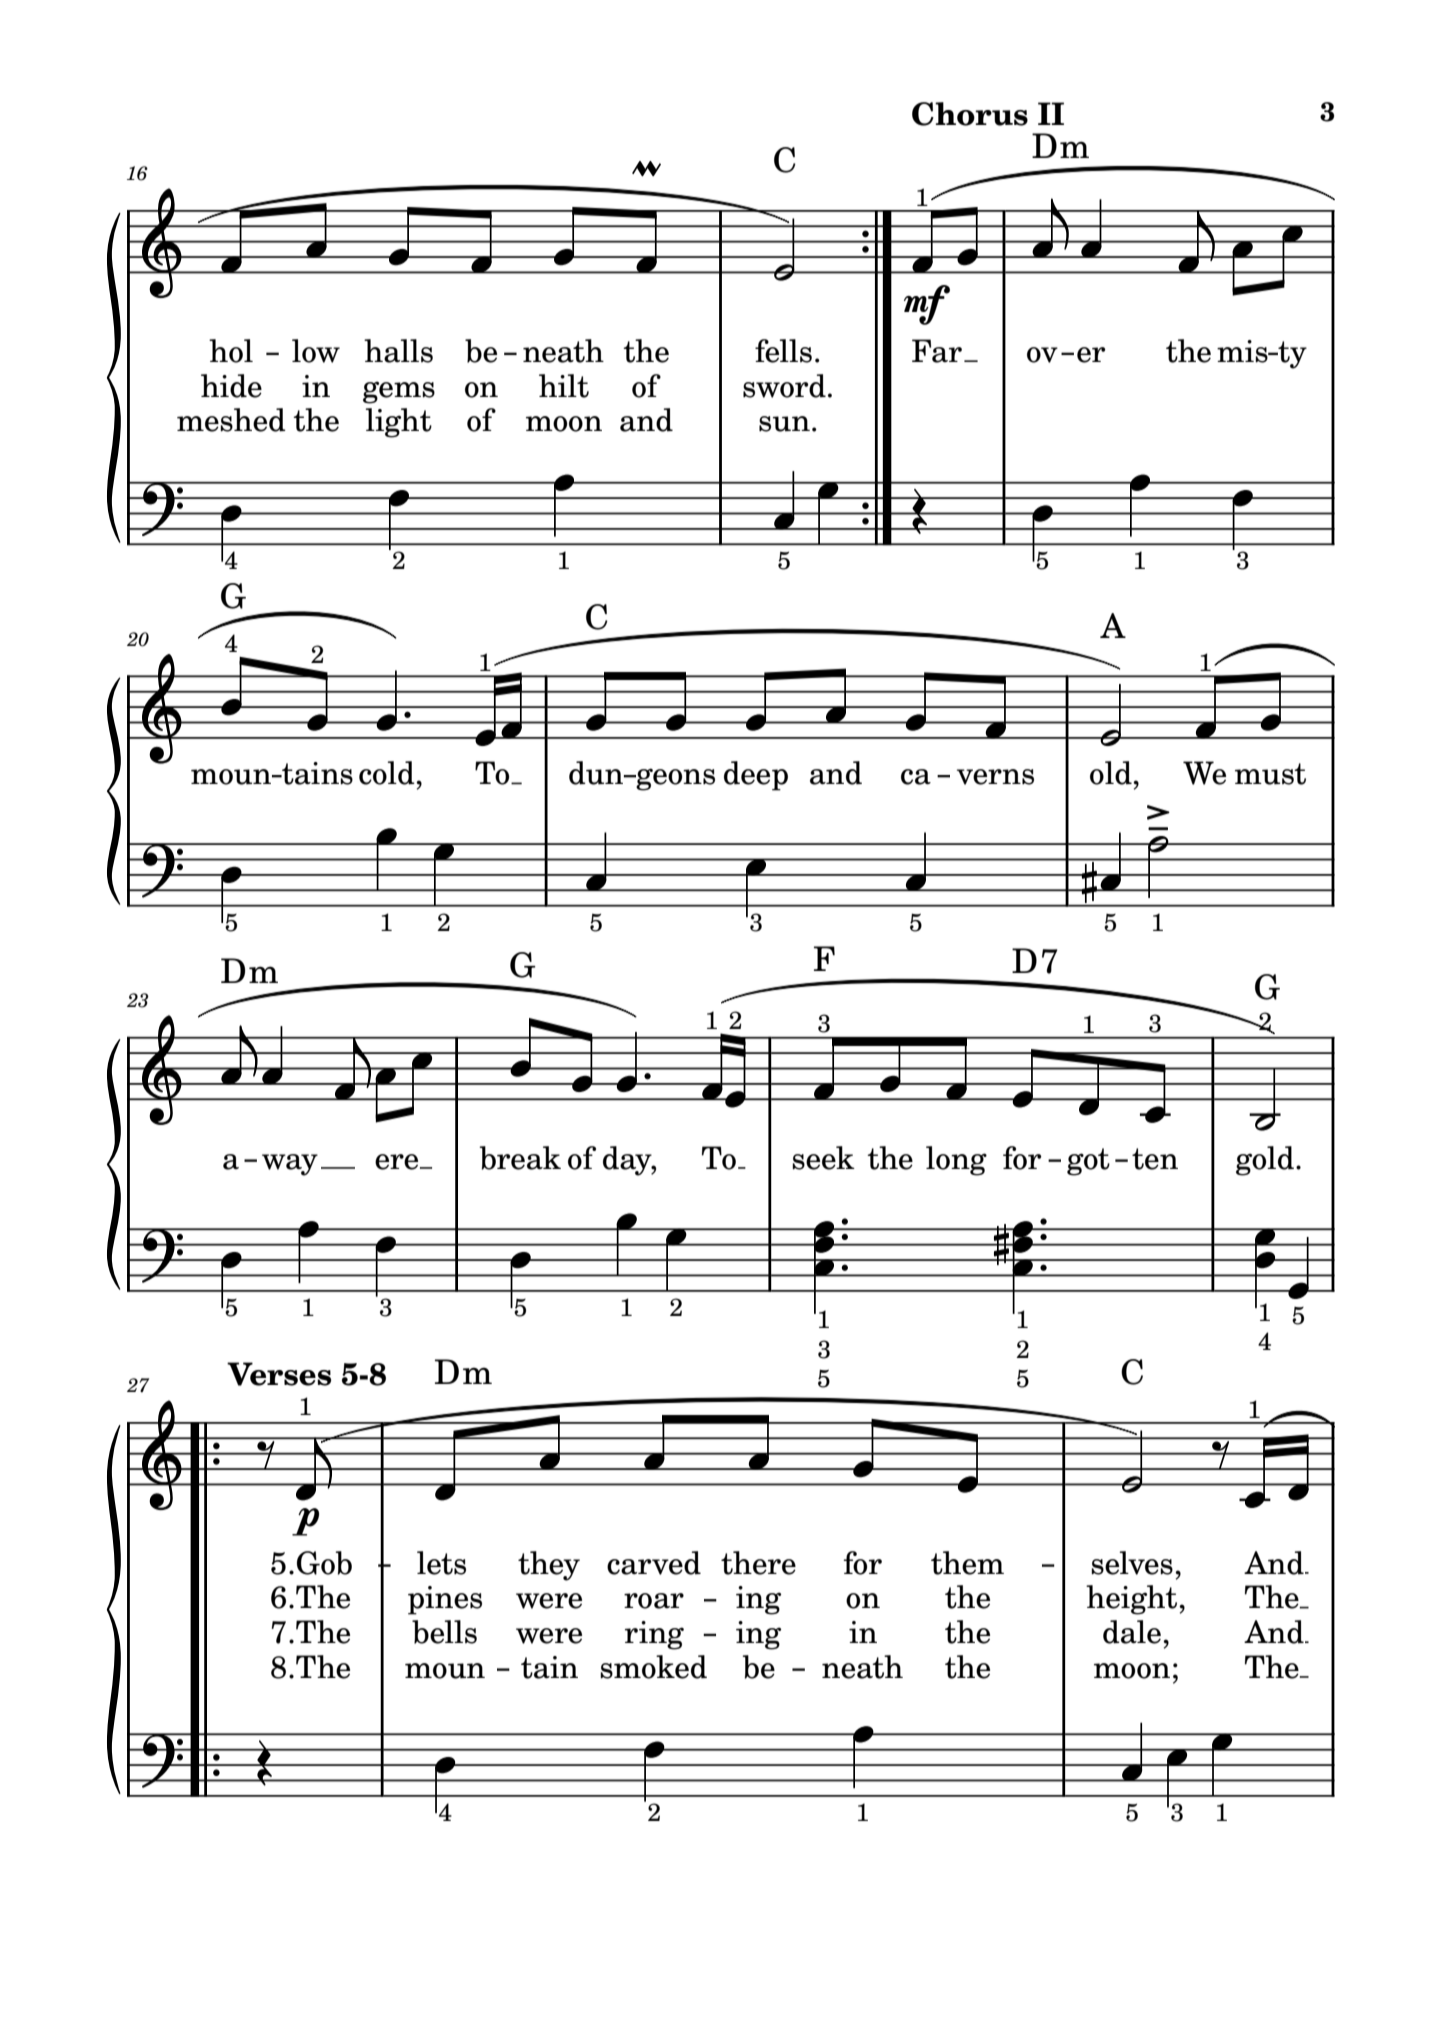  Describe the element at coordinates (399, 392) in the image. I see `gems` at that location.
